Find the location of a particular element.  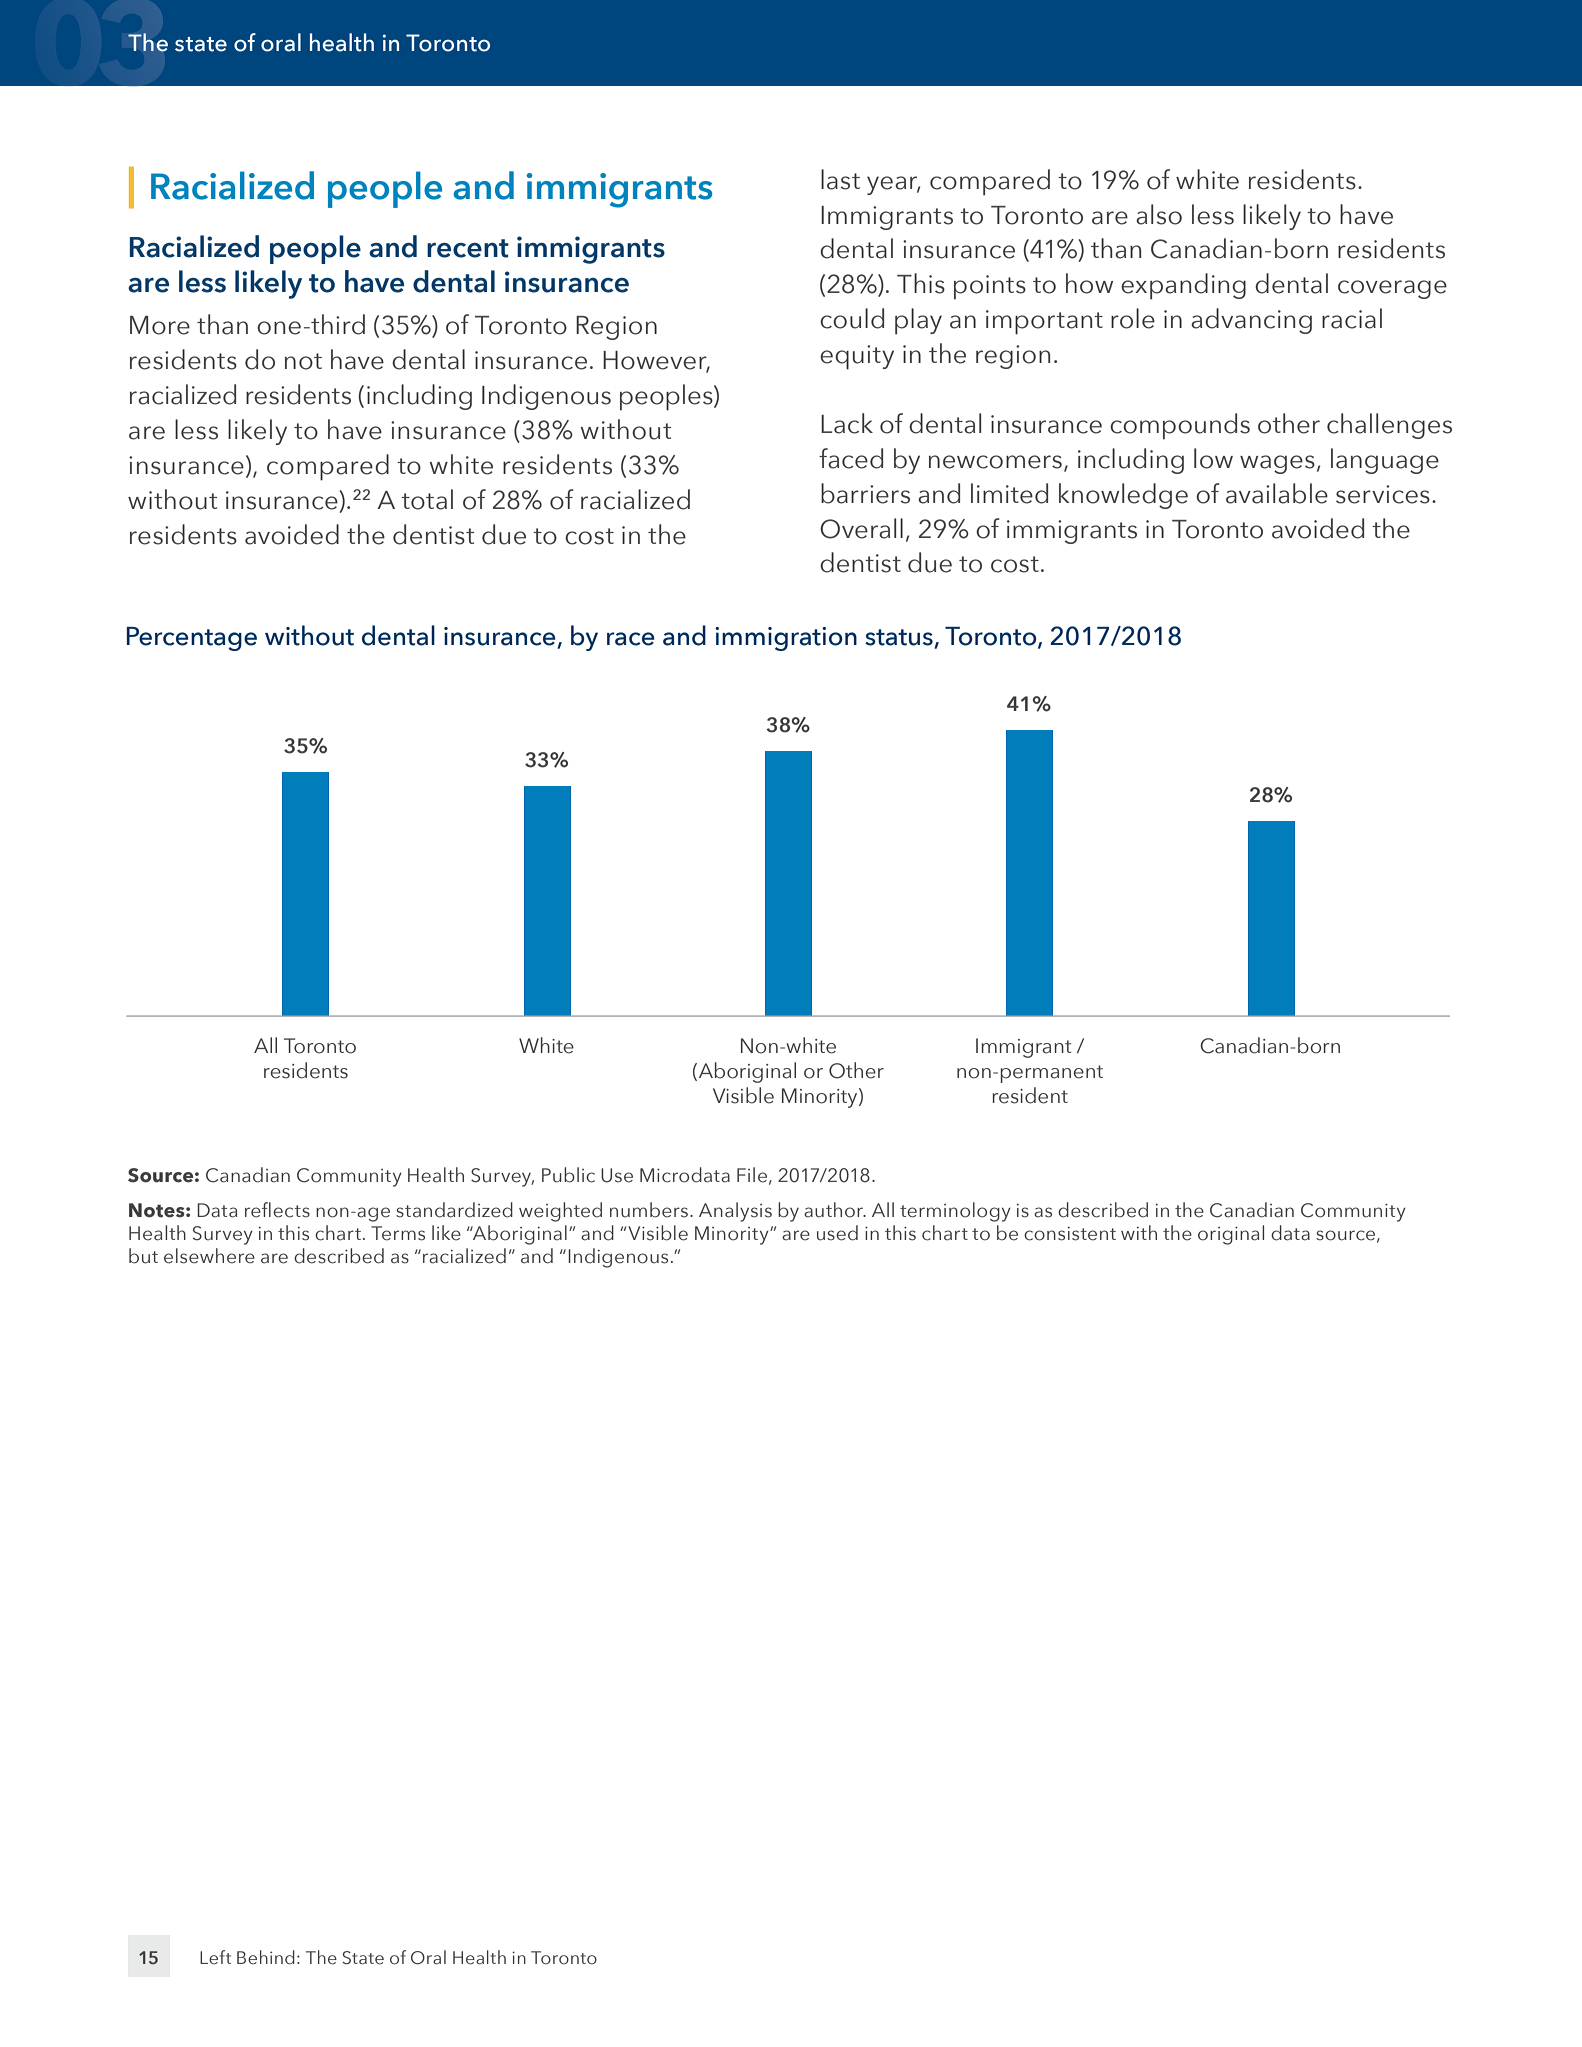

elsewhere is located at coordinates (209, 1256).
